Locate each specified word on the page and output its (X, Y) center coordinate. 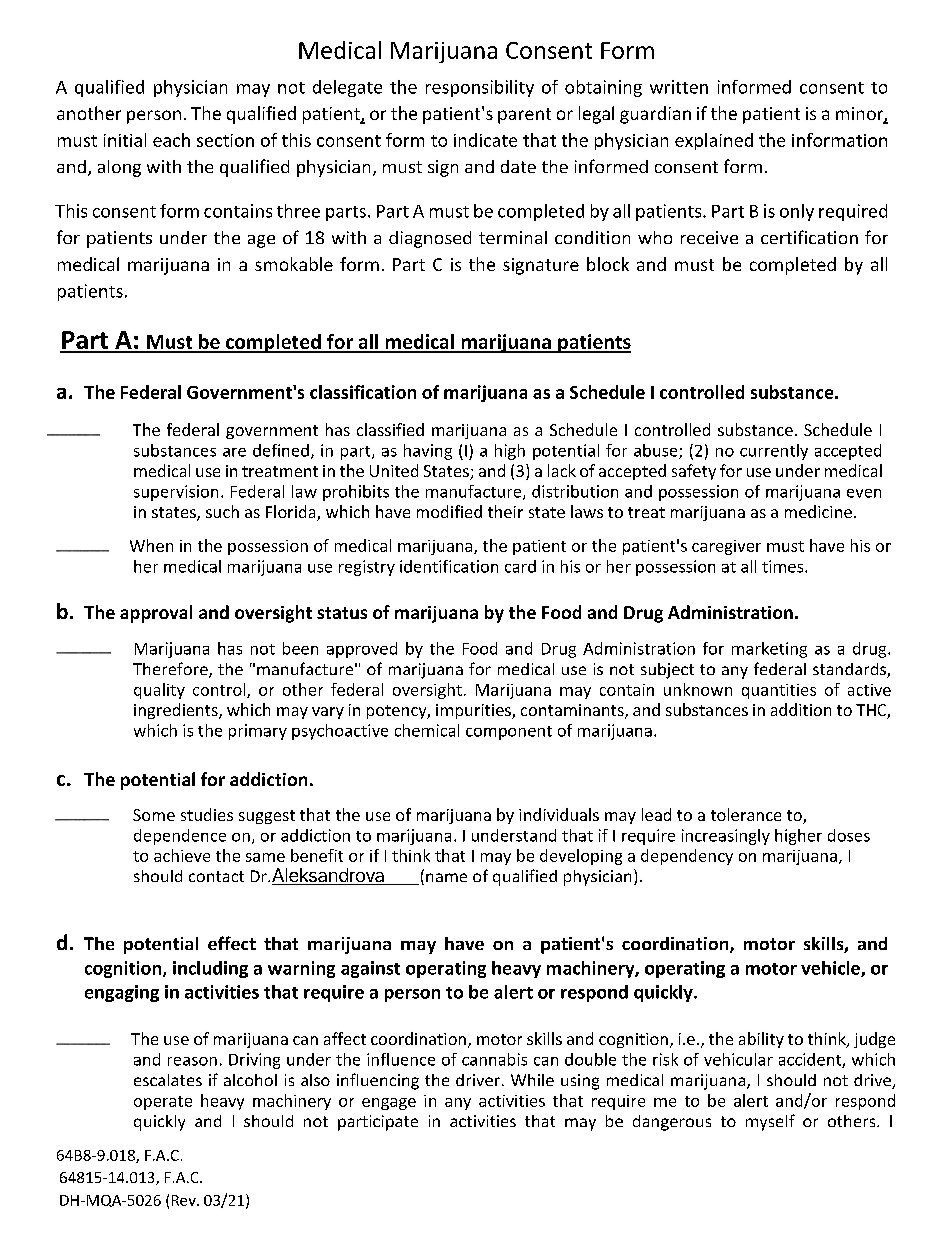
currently (774, 452)
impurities (474, 711)
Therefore (171, 670)
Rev (185, 1200)
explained (714, 141)
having (428, 452)
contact (216, 876)
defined (281, 450)
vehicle (831, 969)
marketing (769, 650)
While (532, 1080)
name (446, 877)
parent (524, 116)
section (225, 140)
